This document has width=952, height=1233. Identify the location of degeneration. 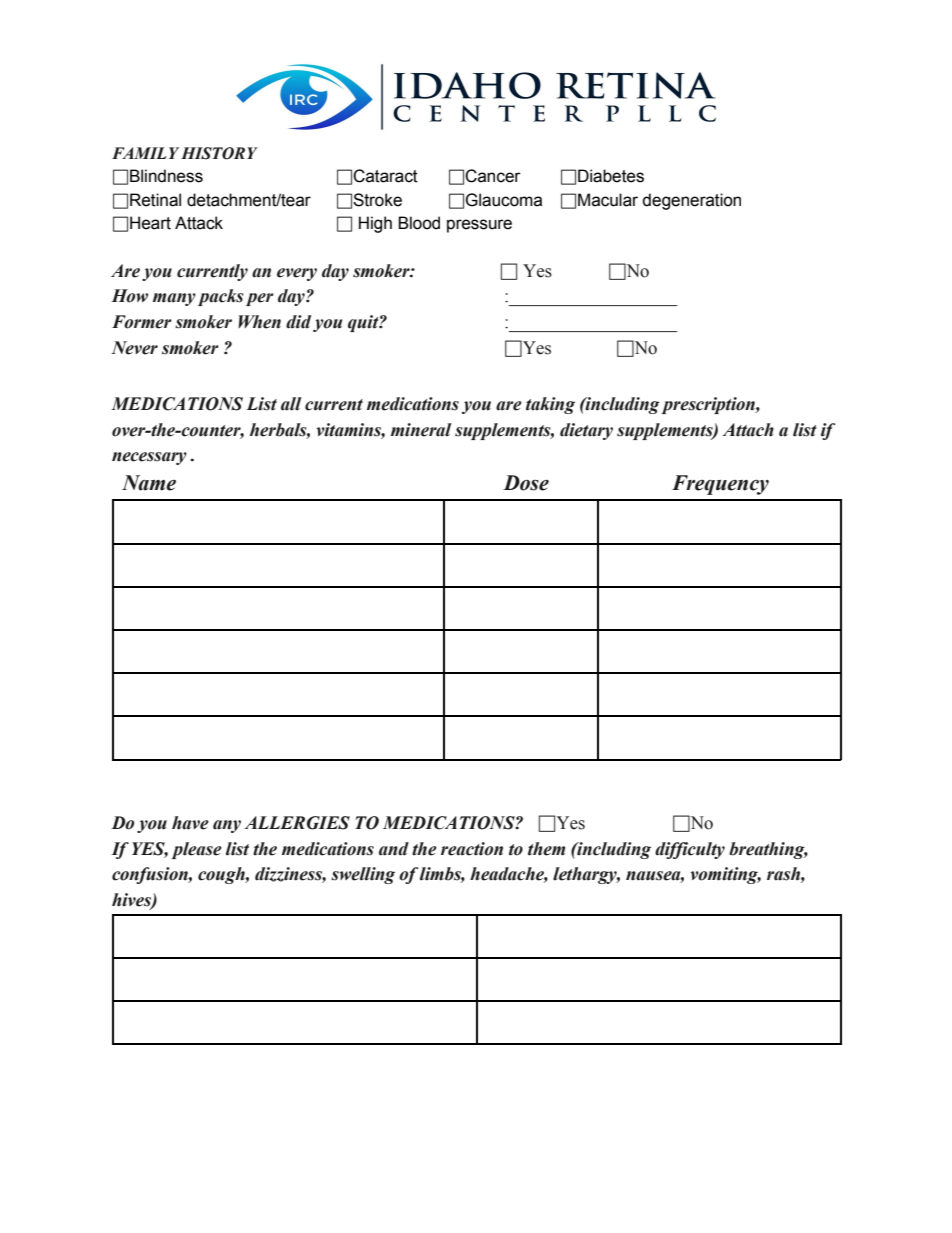
(691, 201).
